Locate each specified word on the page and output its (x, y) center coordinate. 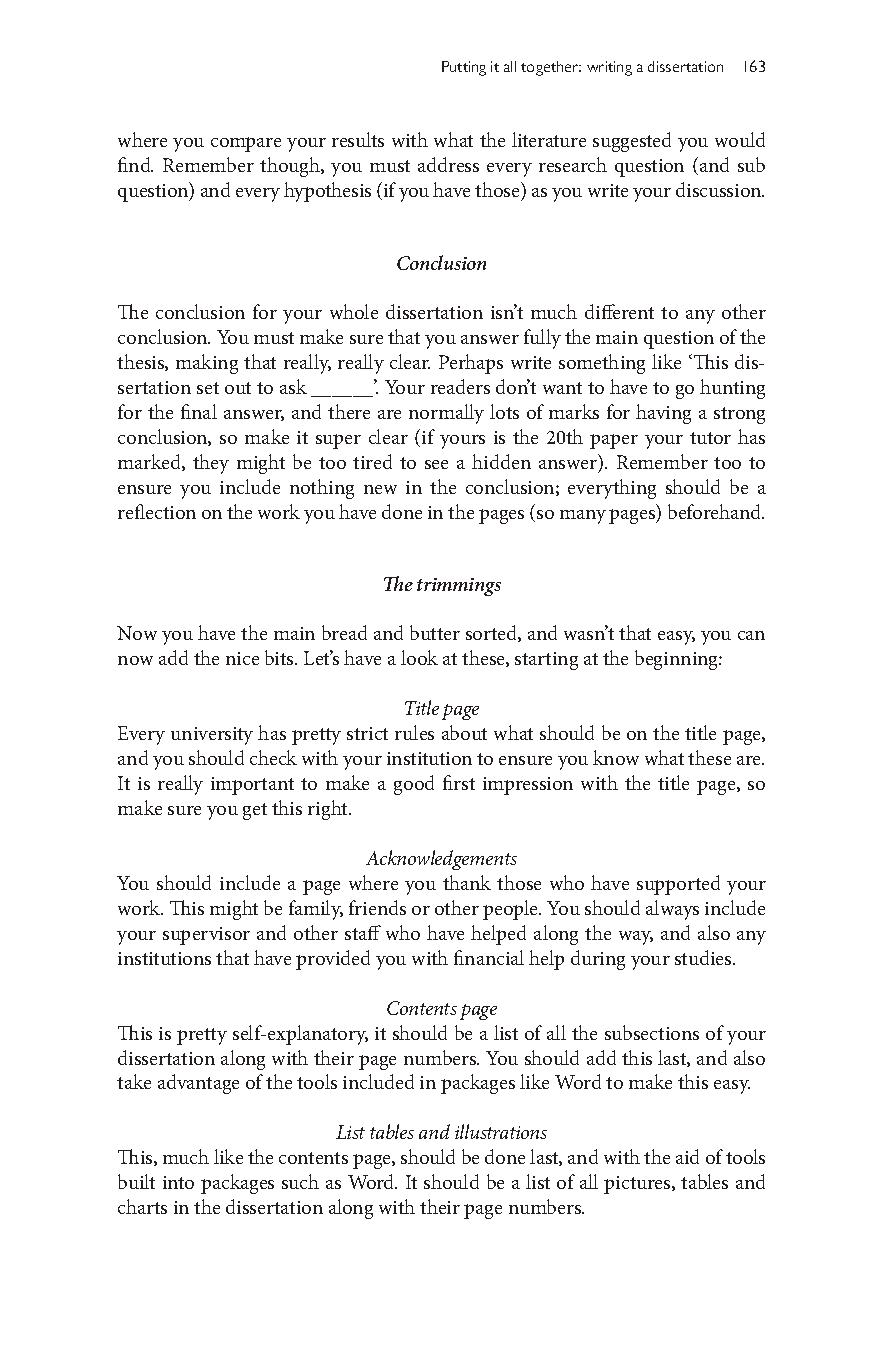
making (207, 364)
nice (242, 658)
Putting (464, 68)
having (663, 414)
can (751, 635)
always (672, 910)
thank (467, 882)
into (178, 1182)
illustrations (501, 1131)
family (316, 910)
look (419, 657)
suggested (632, 142)
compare (246, 144)
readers (460, 386)
